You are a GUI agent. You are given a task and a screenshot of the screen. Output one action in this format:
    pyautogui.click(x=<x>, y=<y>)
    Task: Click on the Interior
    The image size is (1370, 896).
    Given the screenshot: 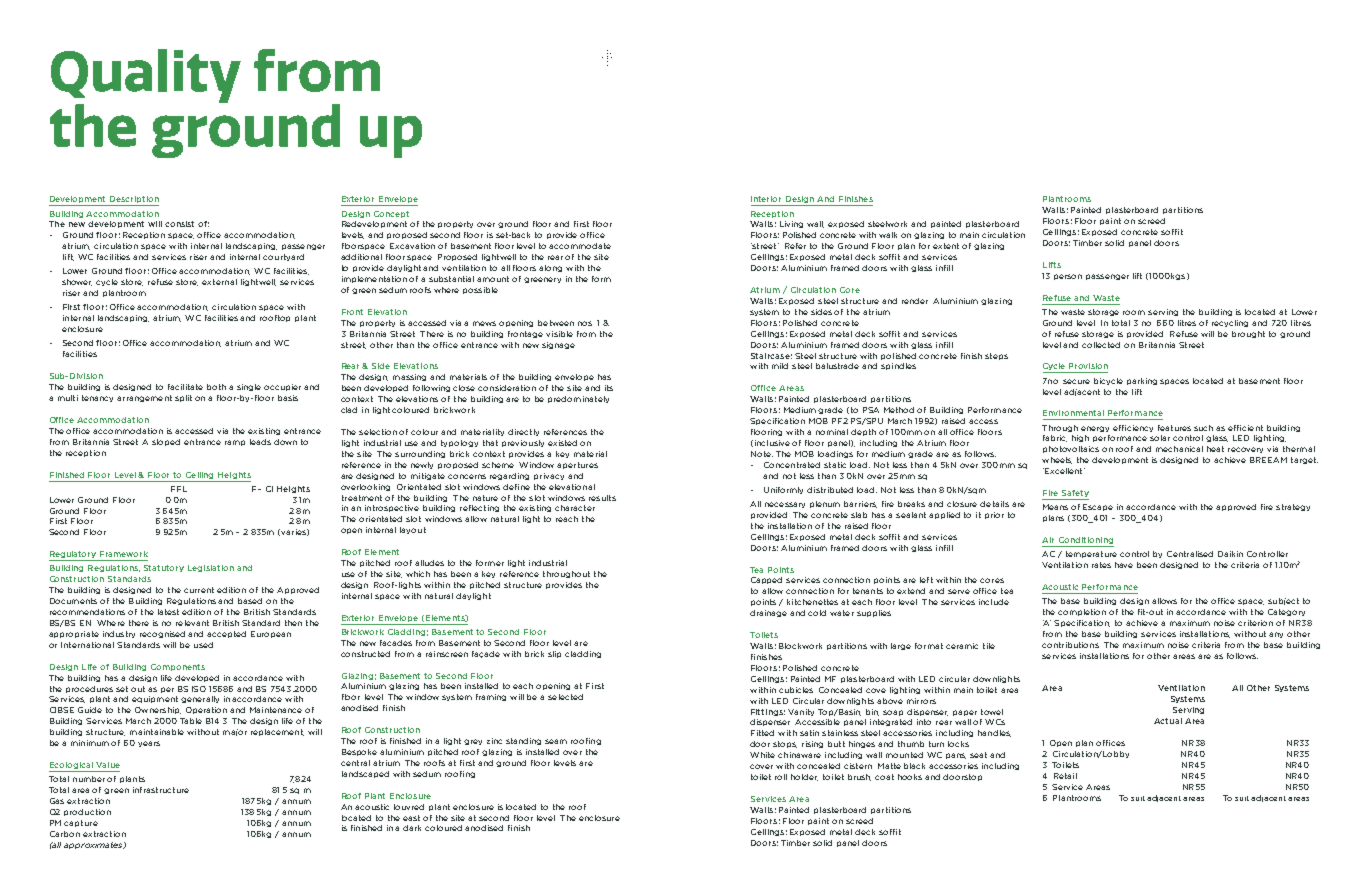 What is the action you would take?
    pyautogui.click(x=766, y=199)
